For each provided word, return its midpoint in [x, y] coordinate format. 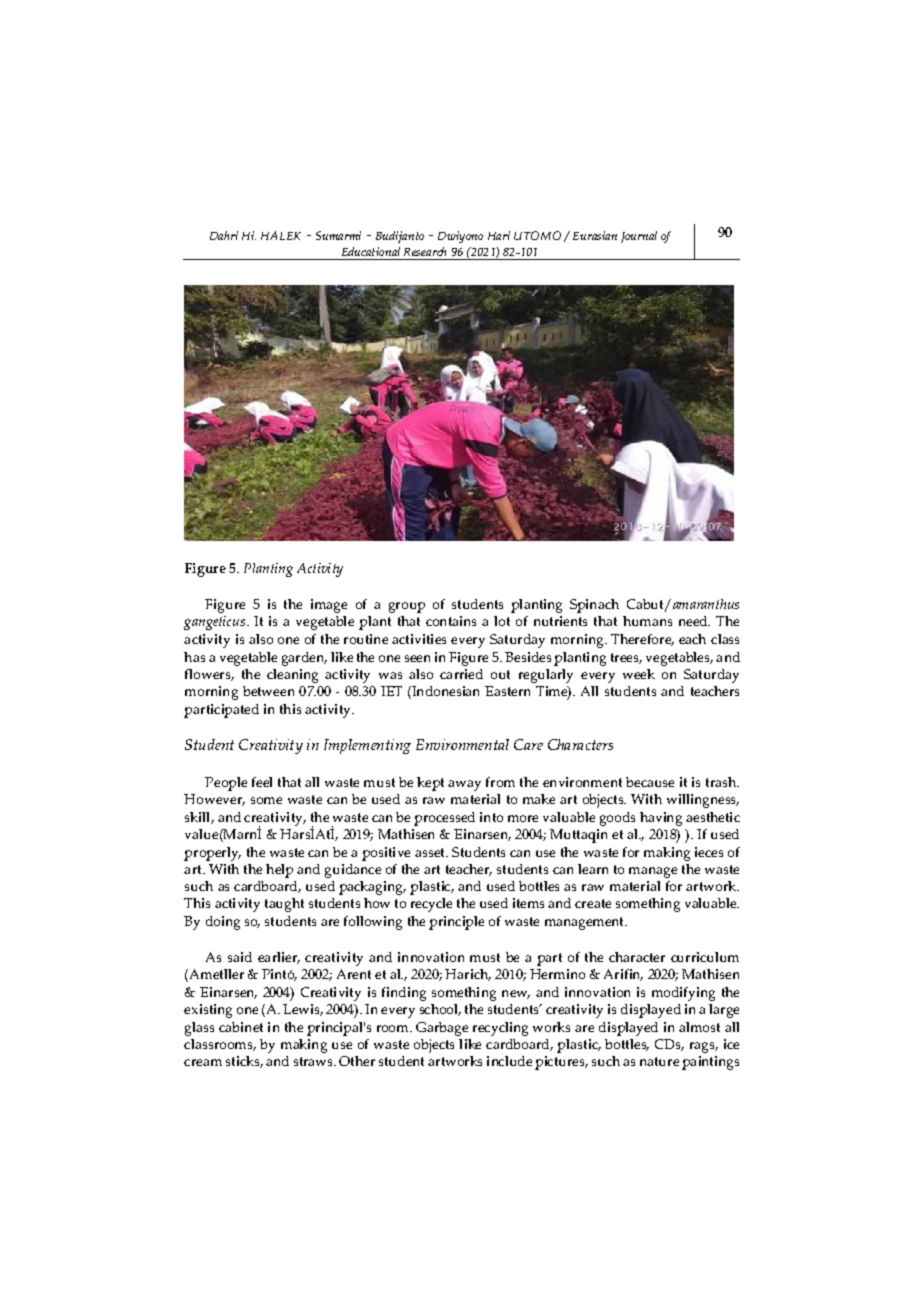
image [329, 606]
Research [425, 251]
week [639, 674]
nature [659, 1061]
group [407, 607]
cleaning [292, 676]
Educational [371, 251]
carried [461, 674]
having [661, 819]
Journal [639, 237]
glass [199, 1029]
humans [647, 621]
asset [431, 852]
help [279, 871]
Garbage [442, 1029]
